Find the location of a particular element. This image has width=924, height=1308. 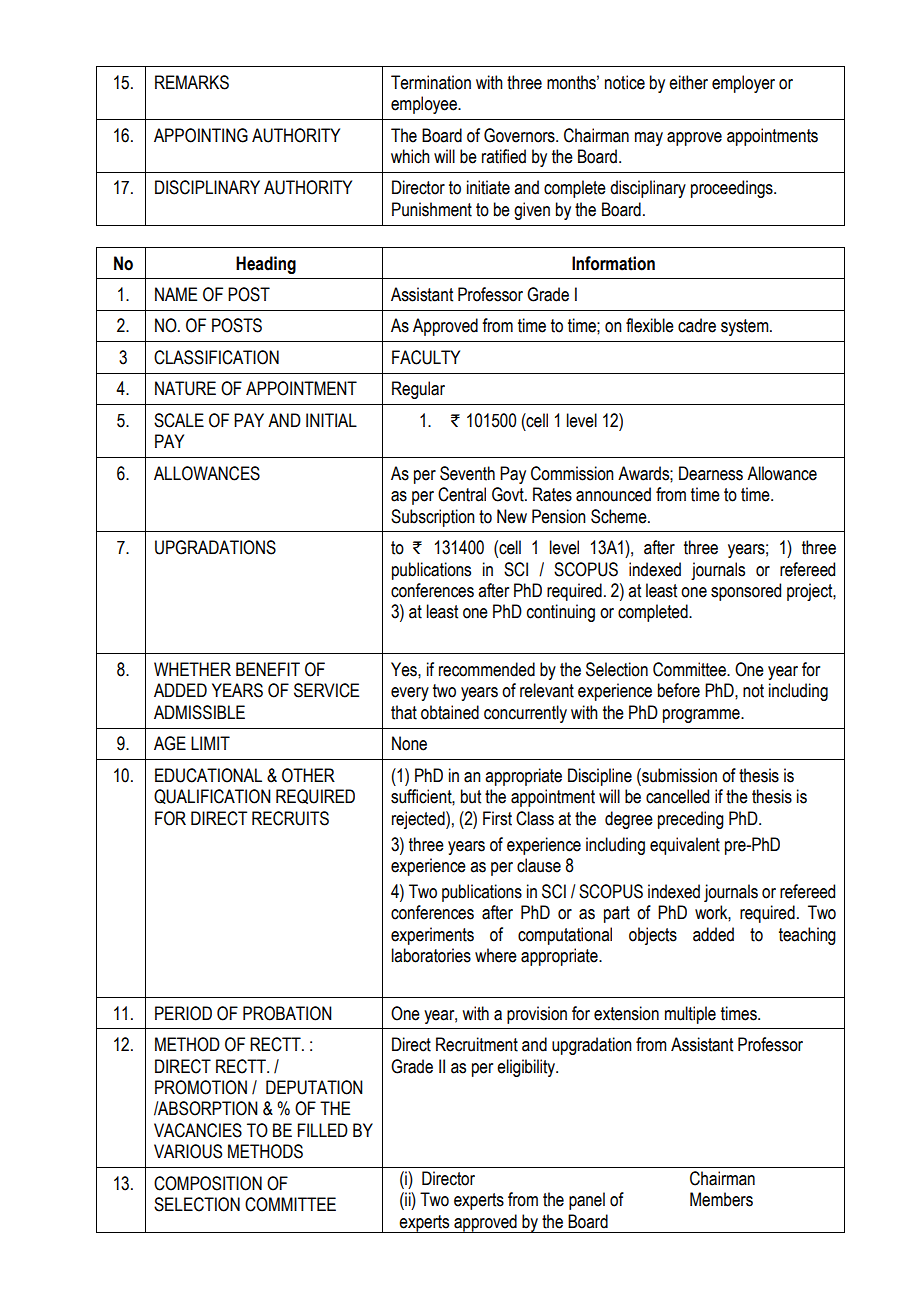

APPOINTING is located at coordinates (201, 135).
